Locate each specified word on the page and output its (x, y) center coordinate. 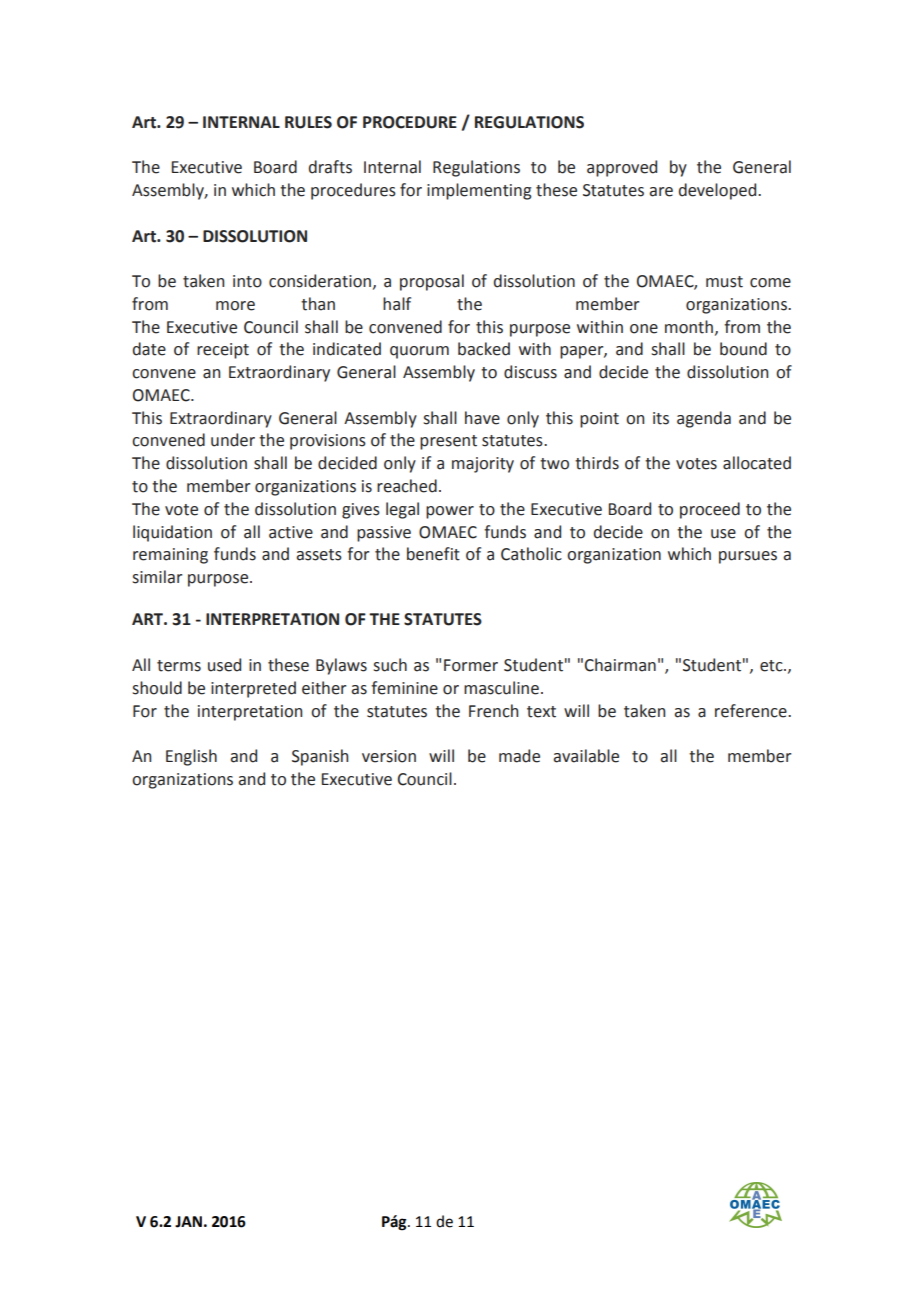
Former (471, 665)
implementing (479, 191)
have (482, 418)
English (191, 757)
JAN (188, 1222)
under (233, 440)
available (586, 756)
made (519, 756)
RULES (308, 122)
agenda (704, 419)
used (224, 665)
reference (752, 711)
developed (719, 191)
